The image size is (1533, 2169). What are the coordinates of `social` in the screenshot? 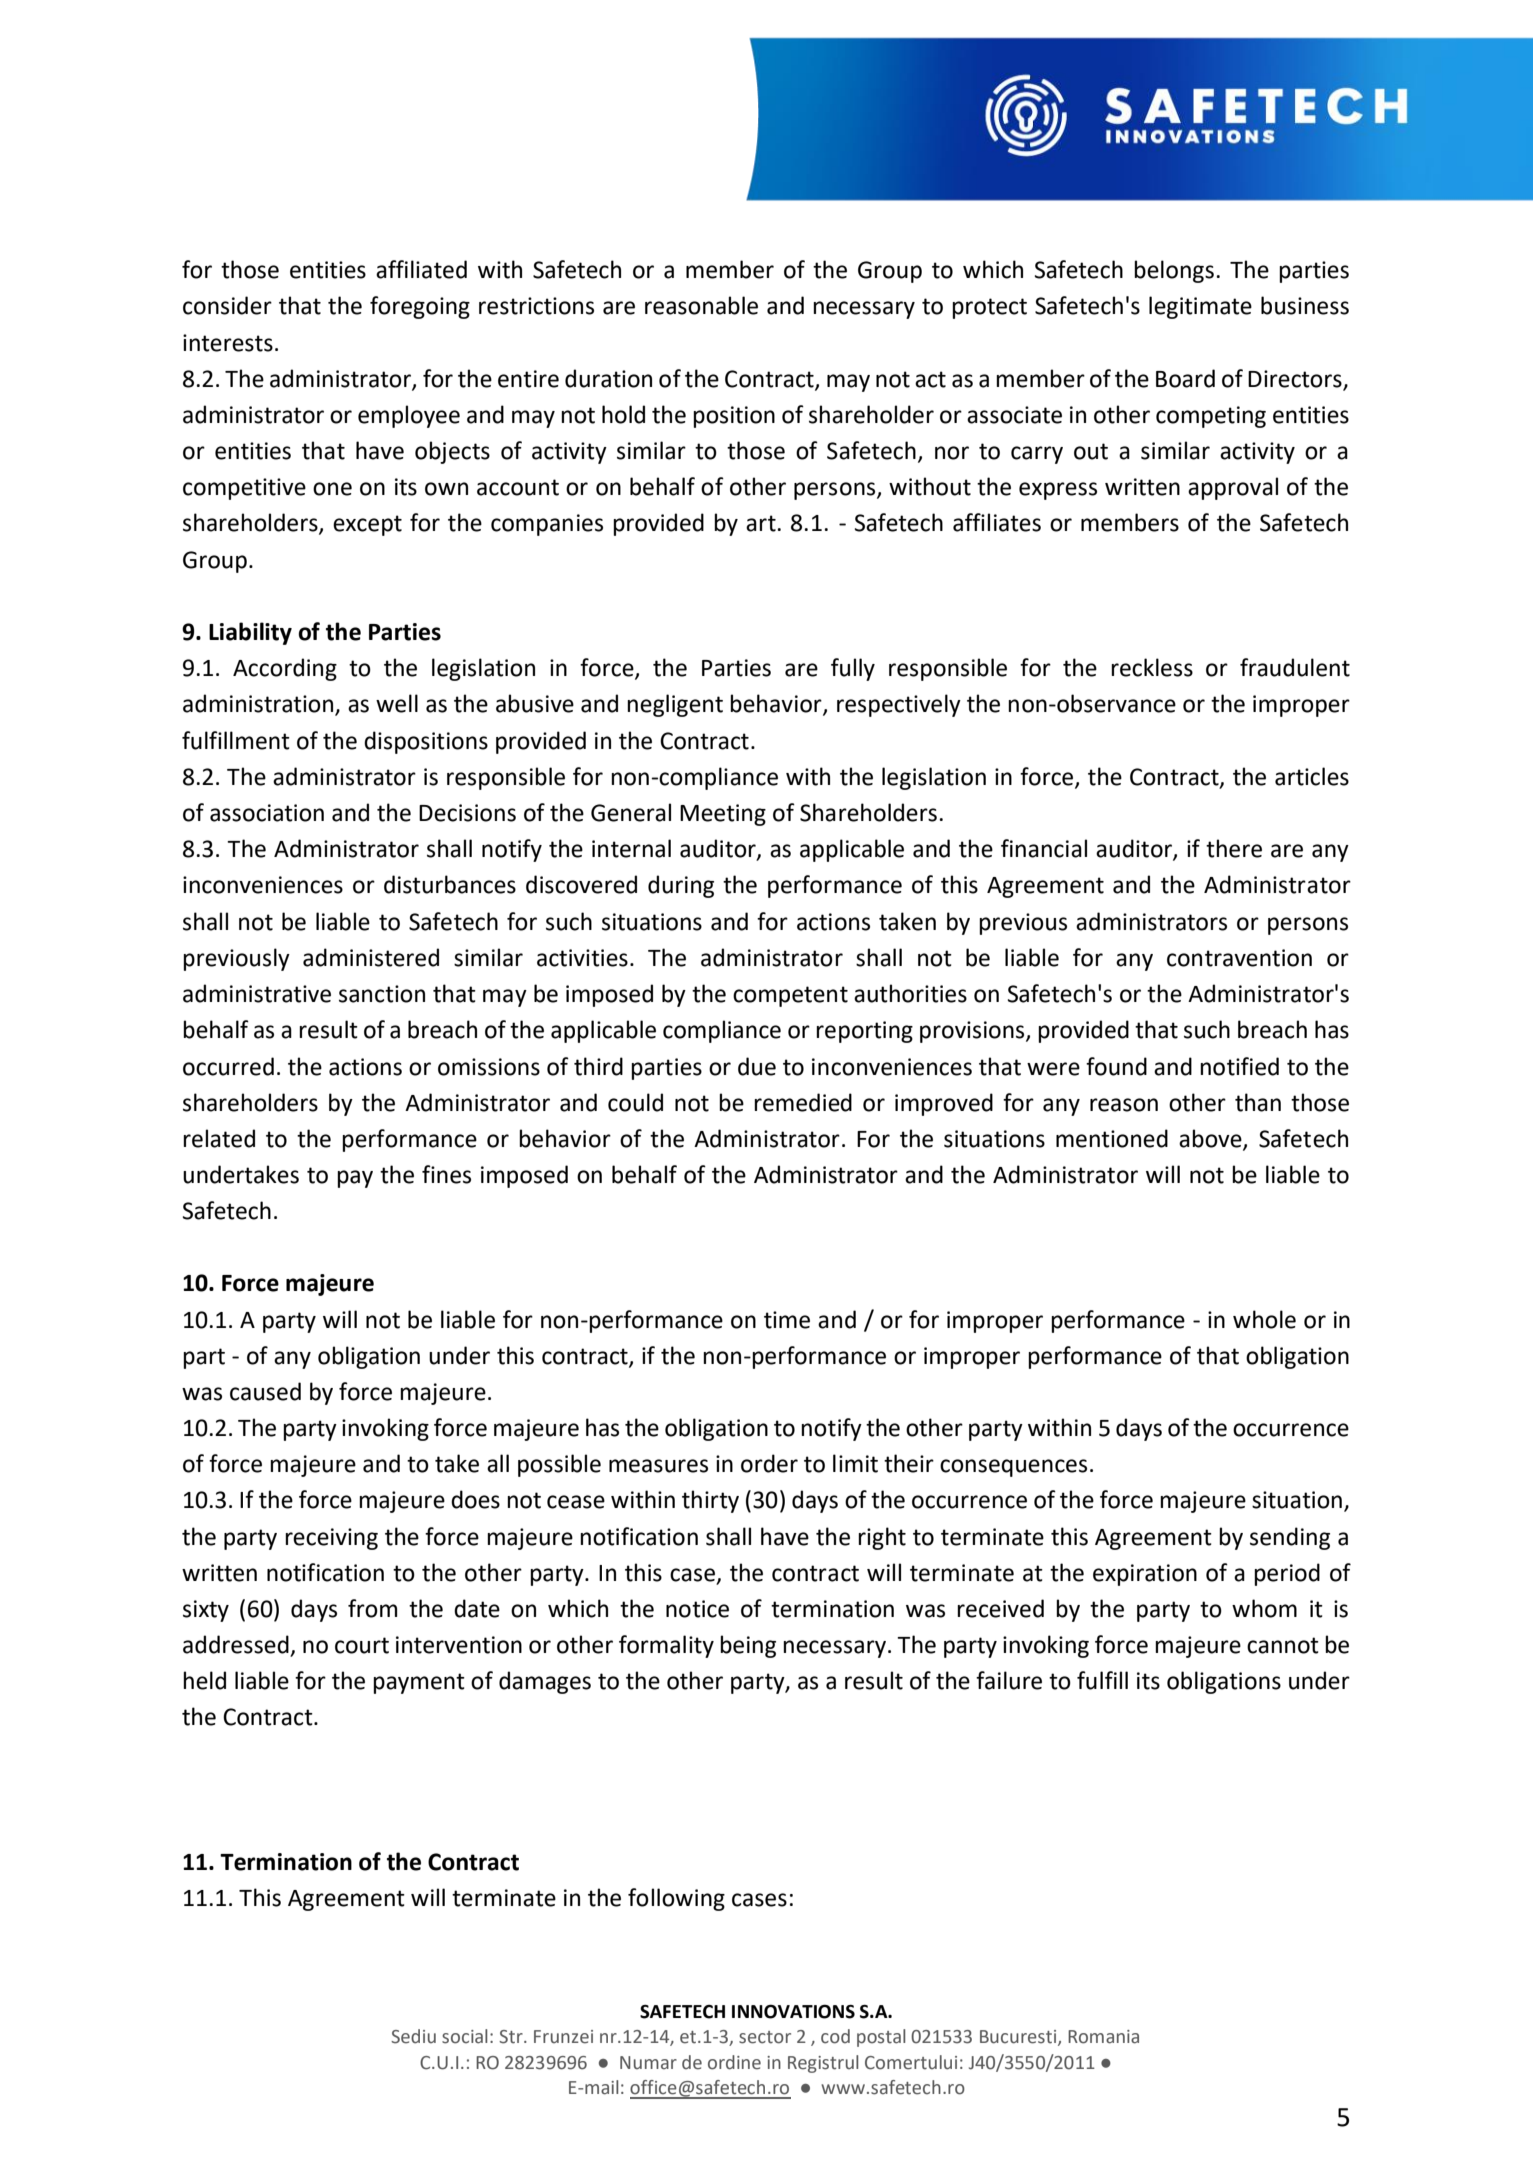 It's located at (465, 2036).
